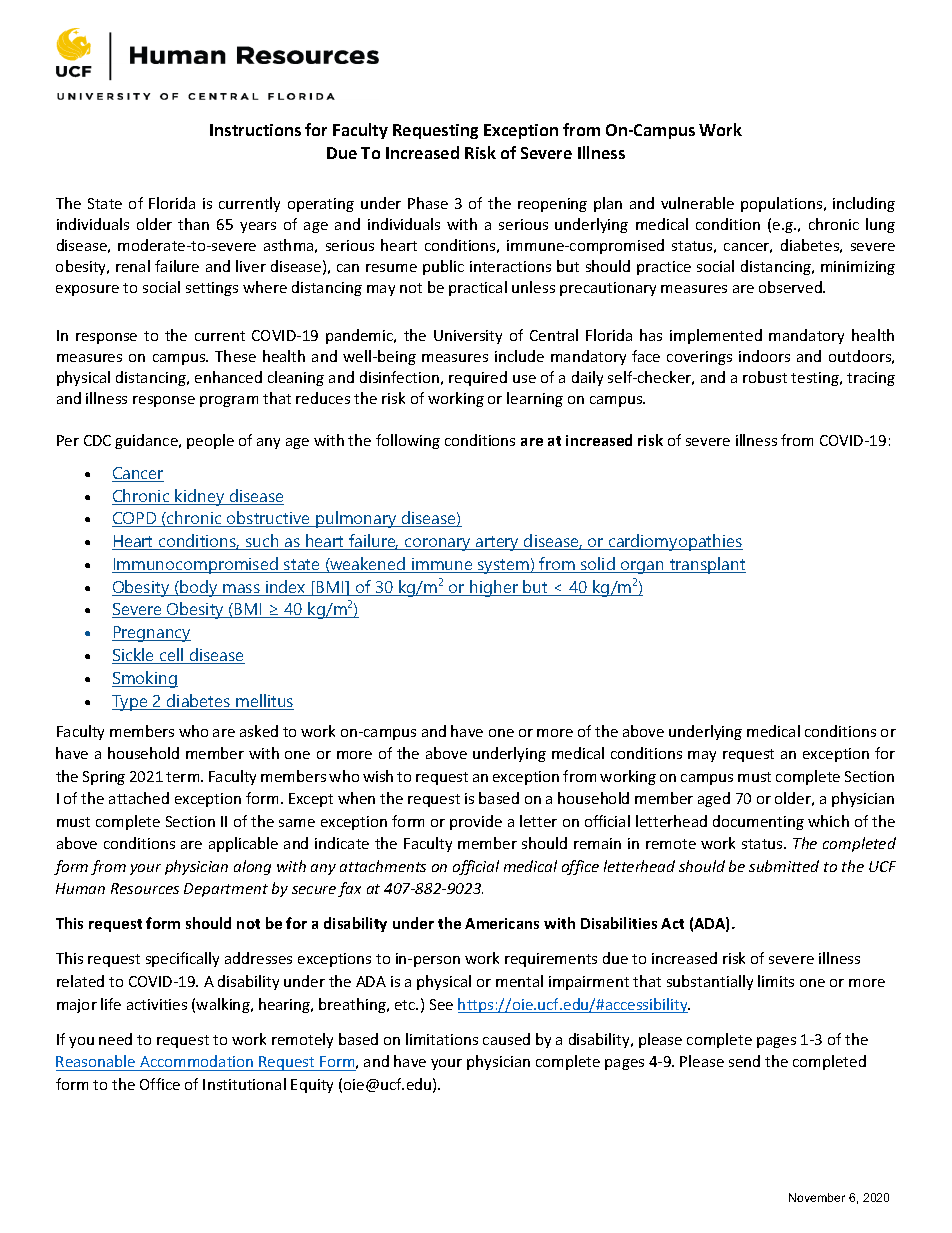 The image size is (952, 1233). I want to click on Phase, so click(428, 203).
